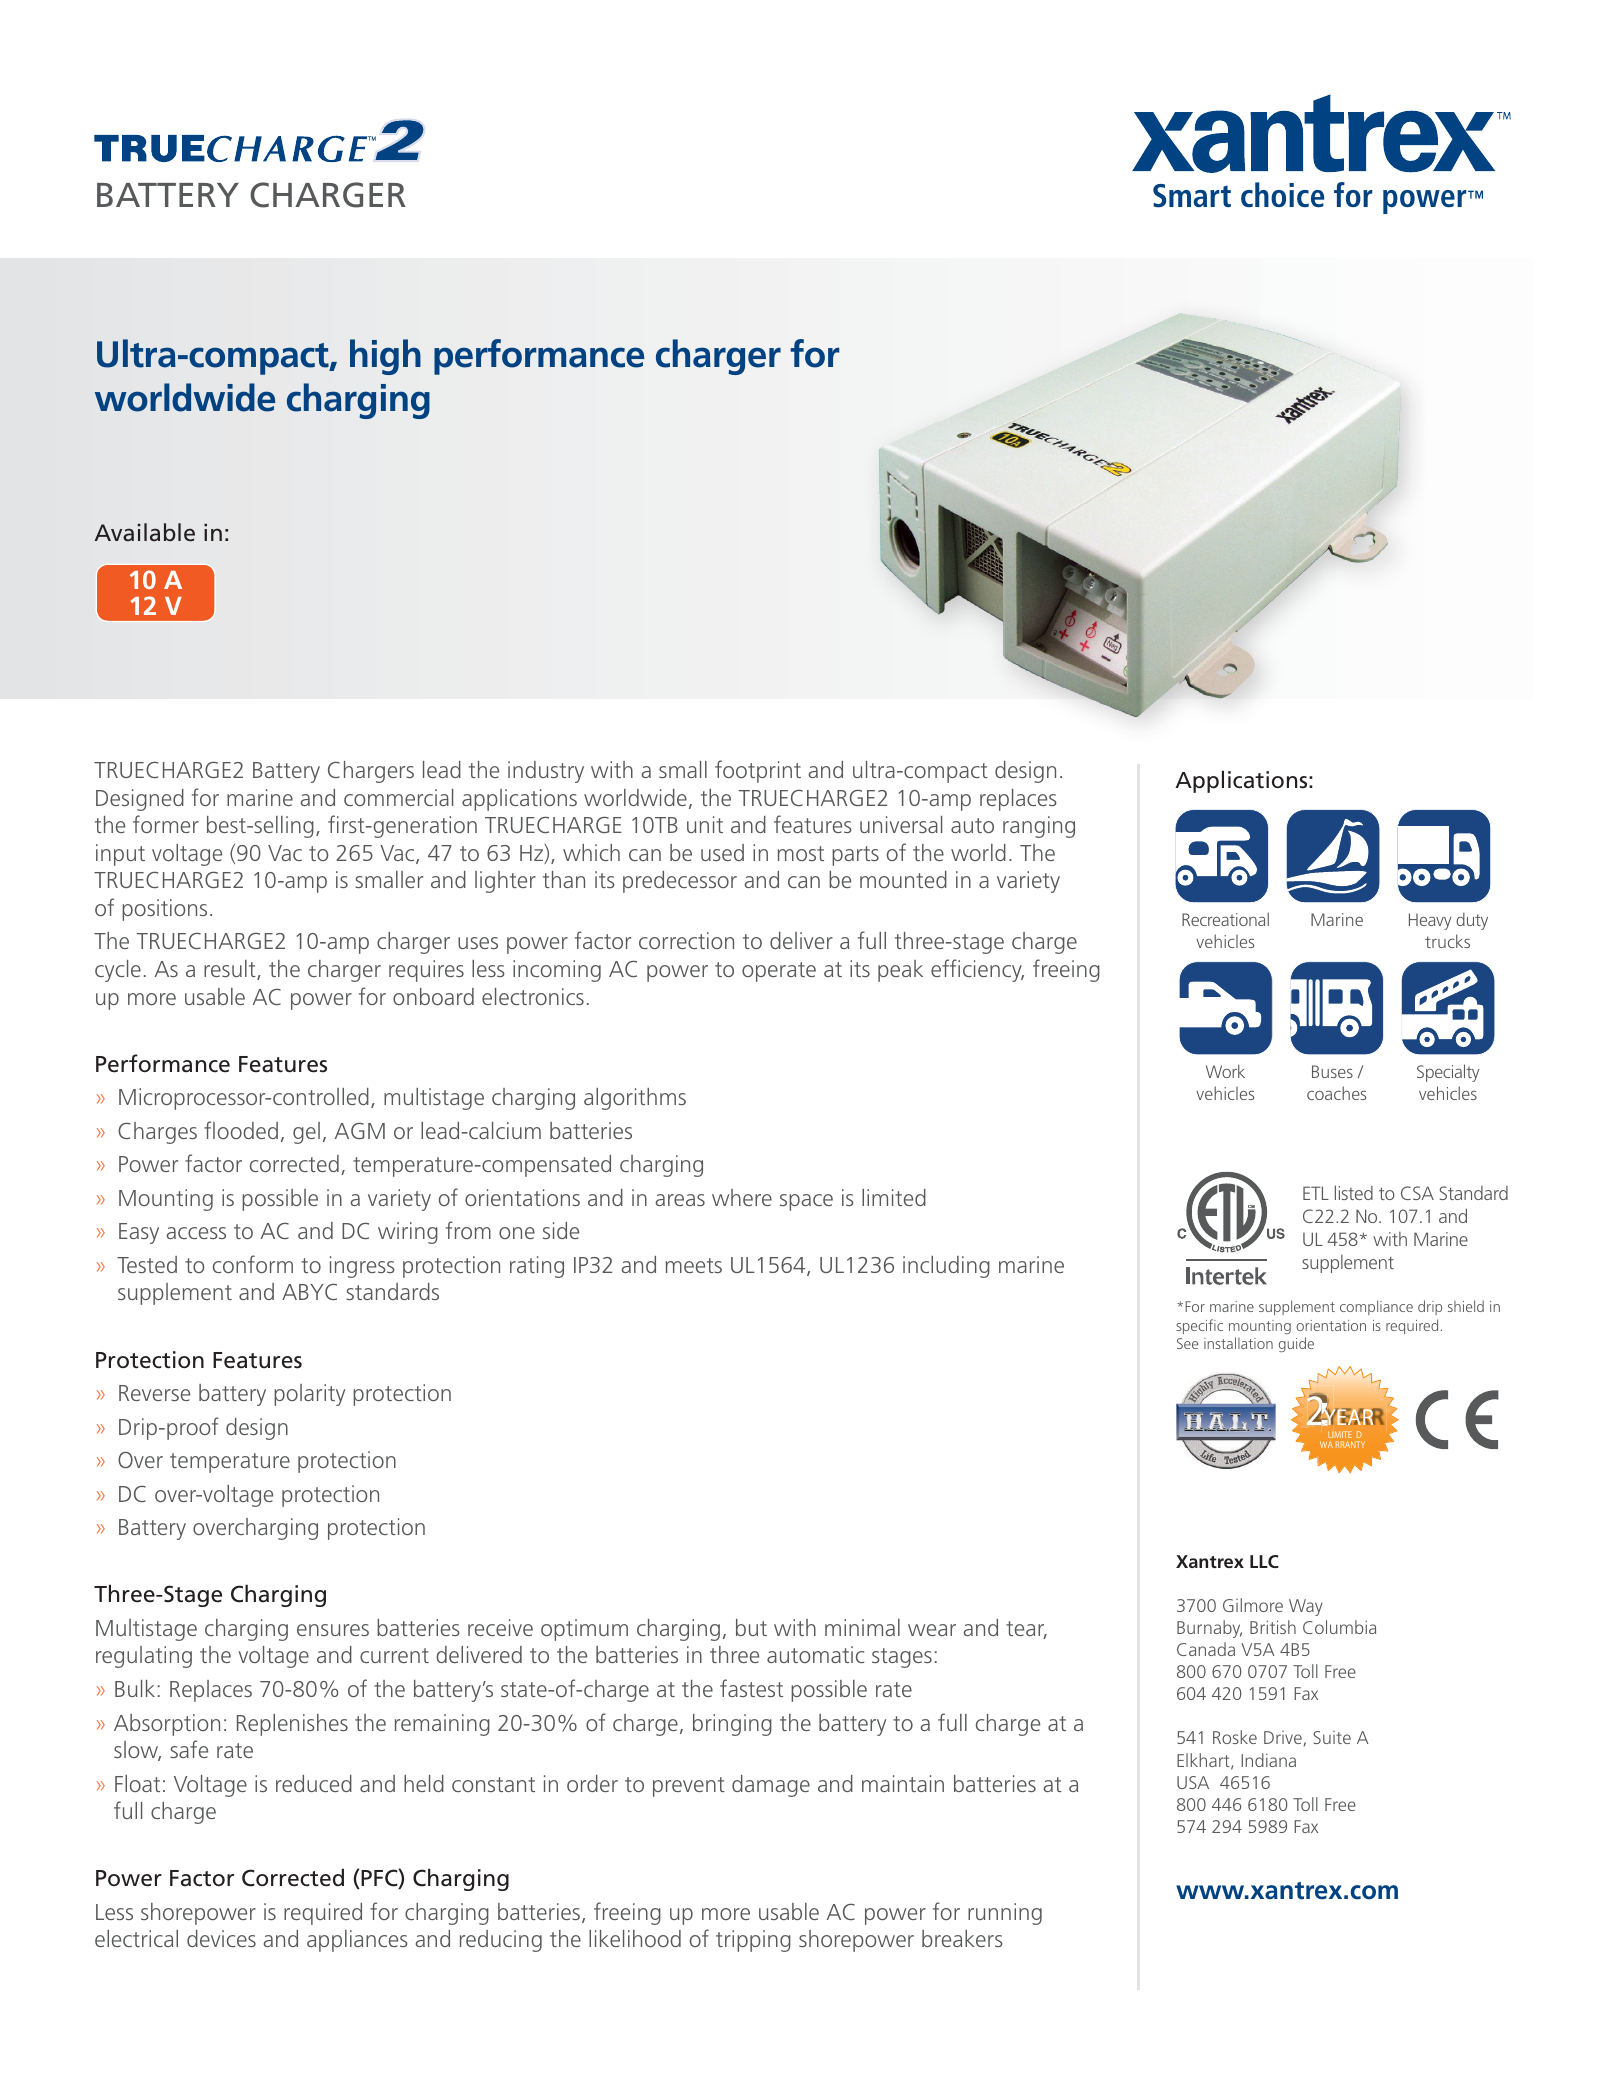 This screenshot has width=1605, height=2077. I want to click on Available, so click(144, 532).
